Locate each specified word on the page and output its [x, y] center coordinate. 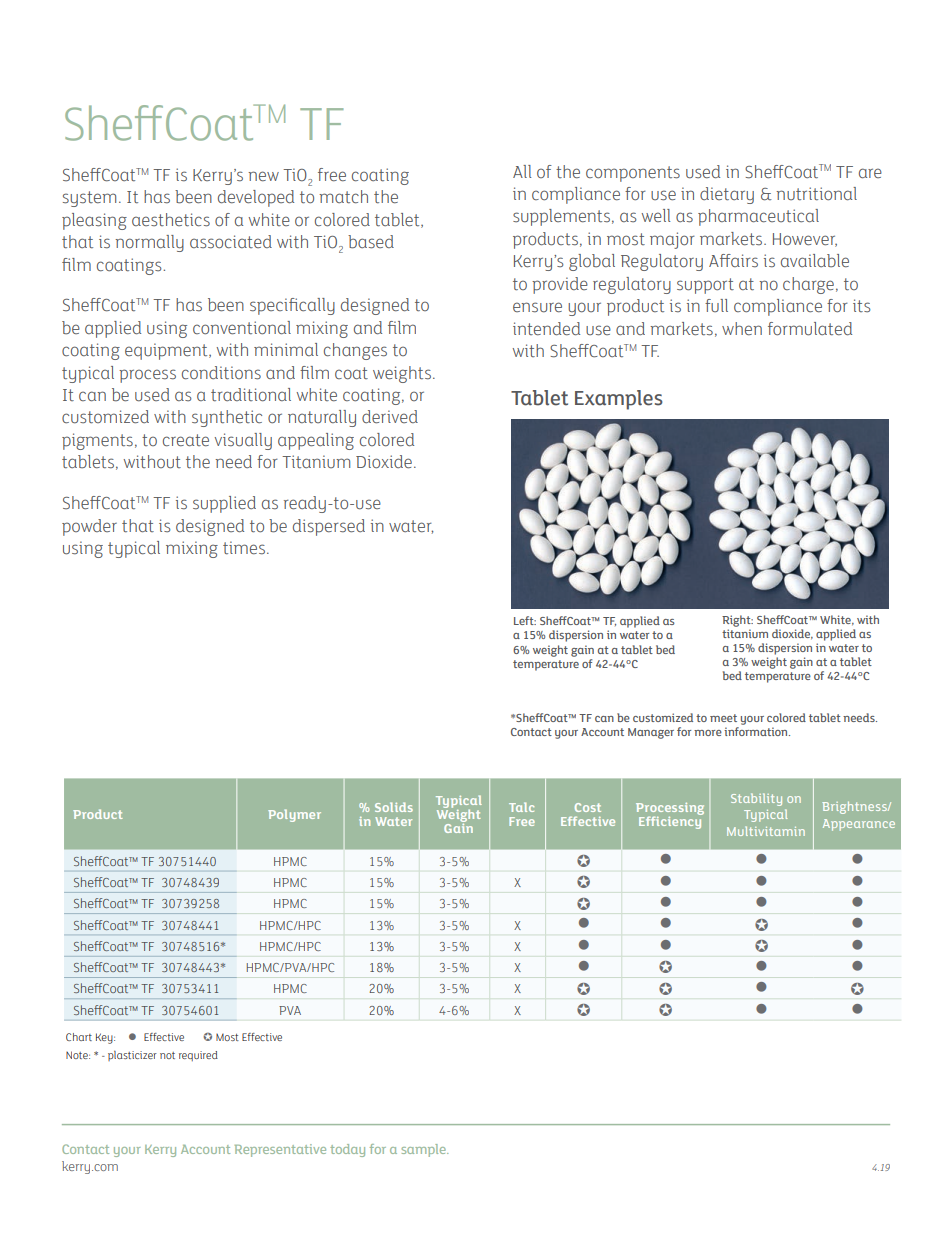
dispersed [329, 527]
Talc [521, 807]
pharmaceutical [758, 217]
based [371, 242]
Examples [619, 400]
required [198, 1056]
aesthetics [171, 220]
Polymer [294, 815]
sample [424, 1150]
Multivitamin [766, 831]
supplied [224, 504]
